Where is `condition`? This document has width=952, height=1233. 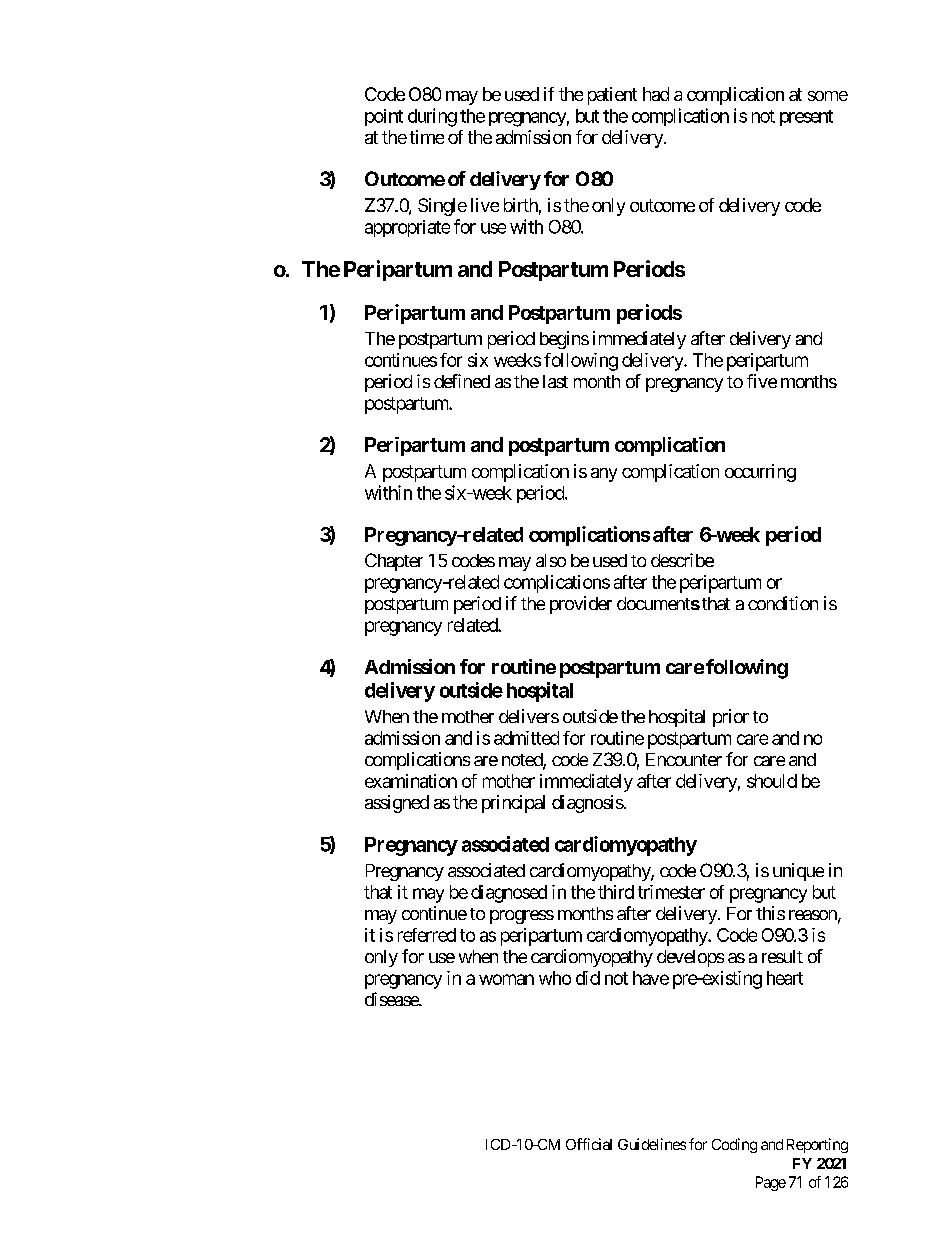
condition is located at coordinates (783, 603).
